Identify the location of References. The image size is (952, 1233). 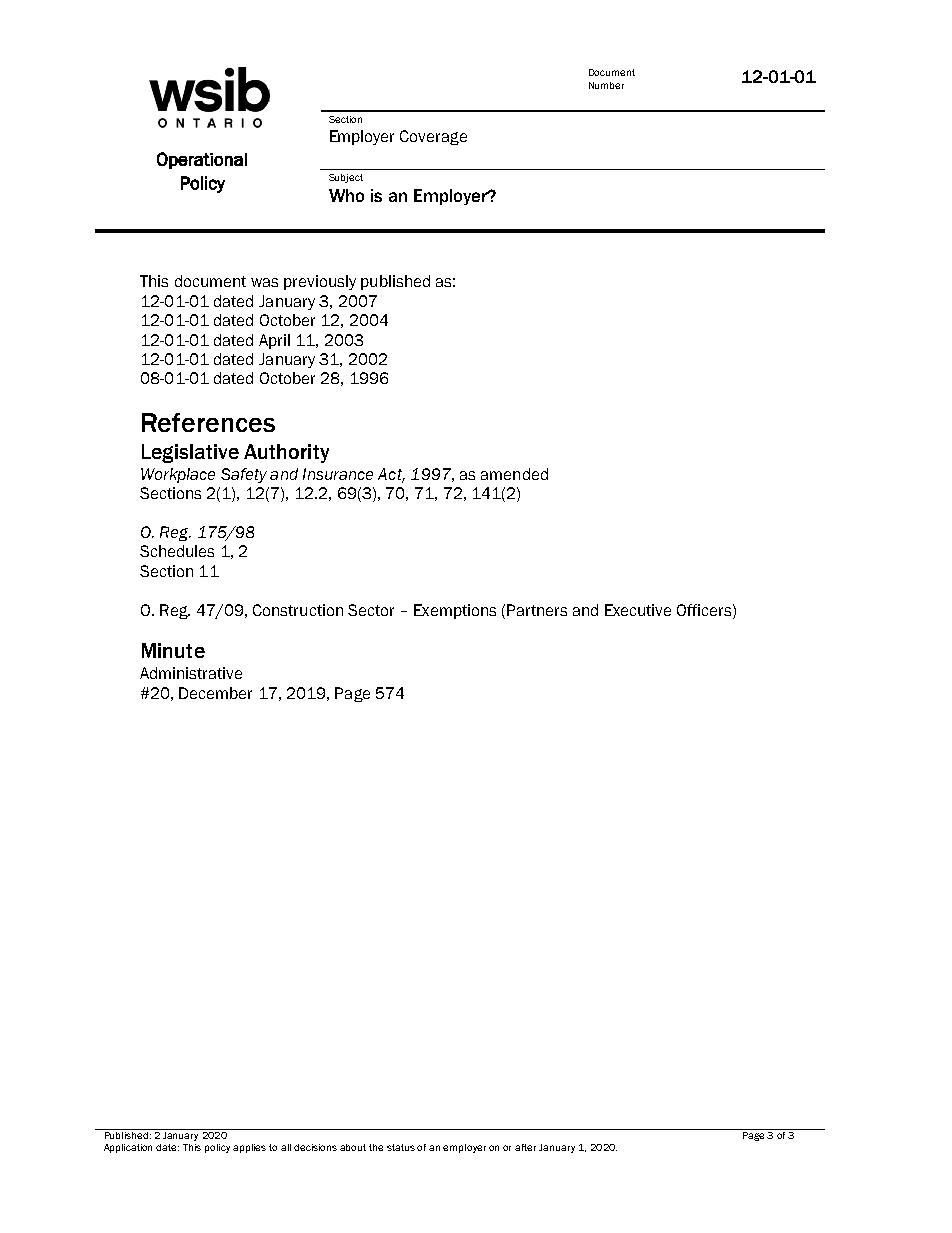
(208, 422).
